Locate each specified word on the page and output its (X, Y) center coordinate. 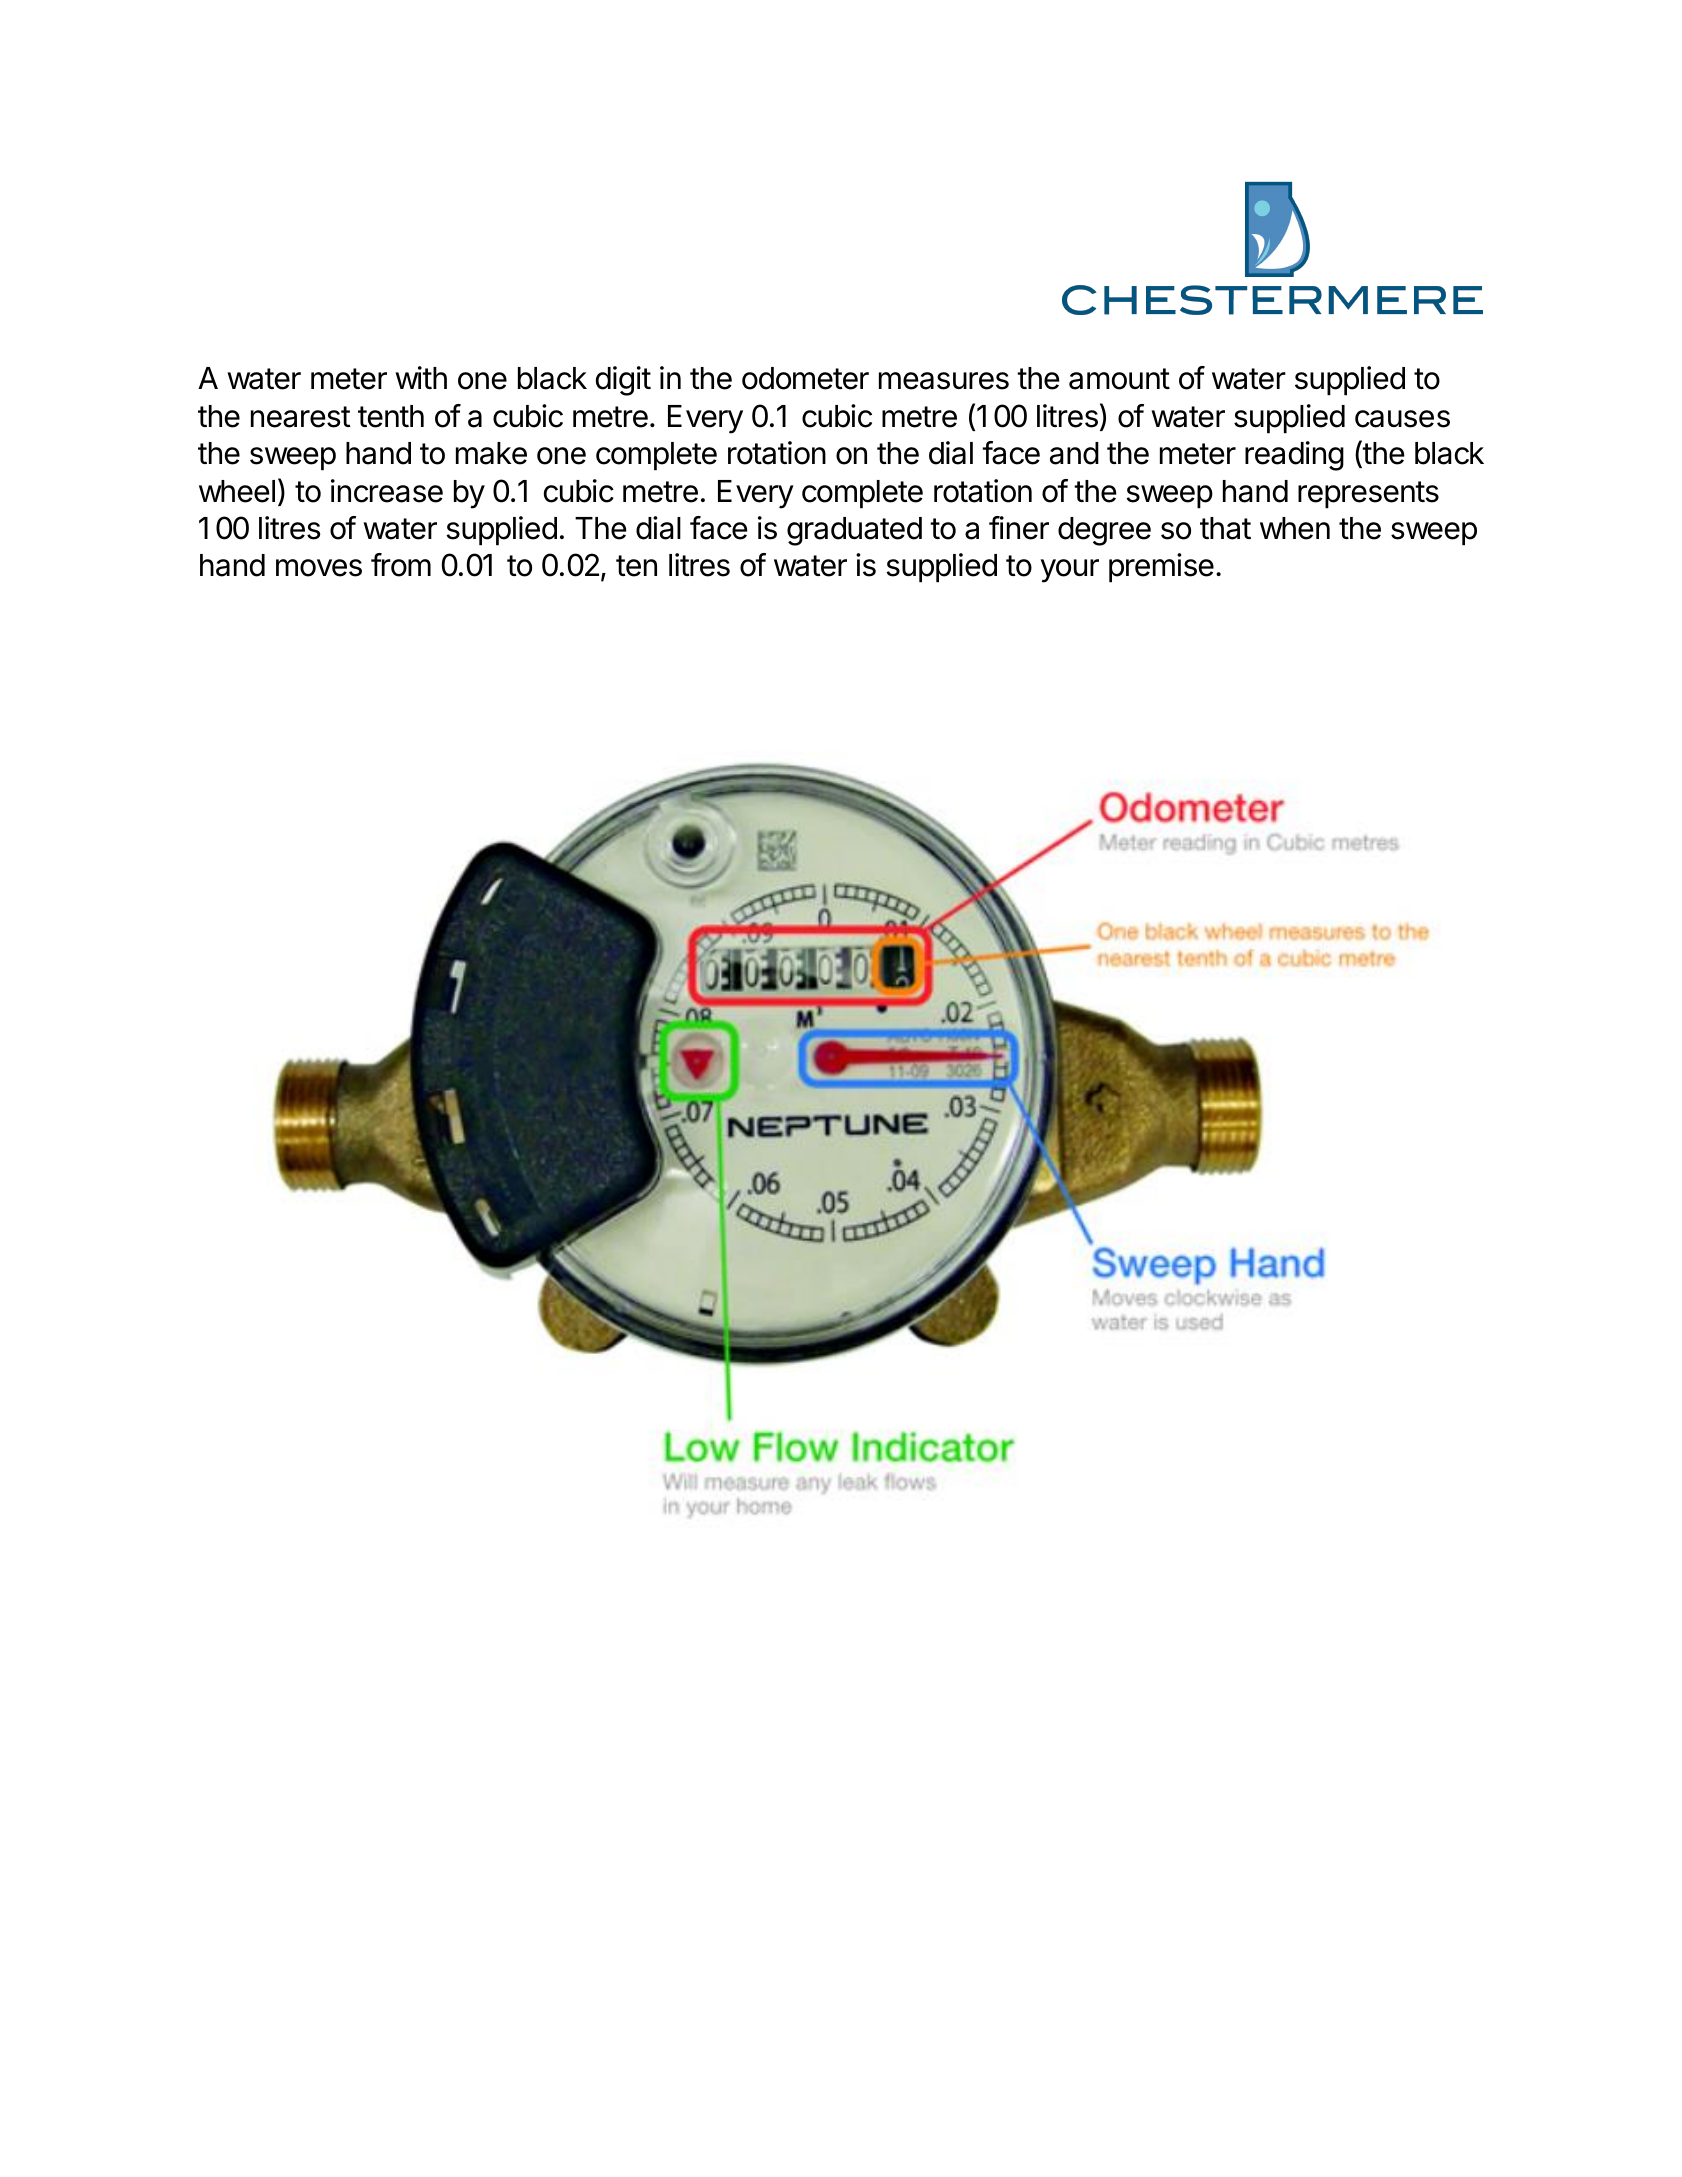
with (421, 377)
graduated (854, 531)
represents (1368, 495)
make (491, 453)
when (1295, 528)
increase (387, 491)
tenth (391, 416)
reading (1294, 456)
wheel (237, 491)
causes (1402, 419)
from (401, 565)
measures (944, 381)
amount (1119, 379)
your (1070, 571)
